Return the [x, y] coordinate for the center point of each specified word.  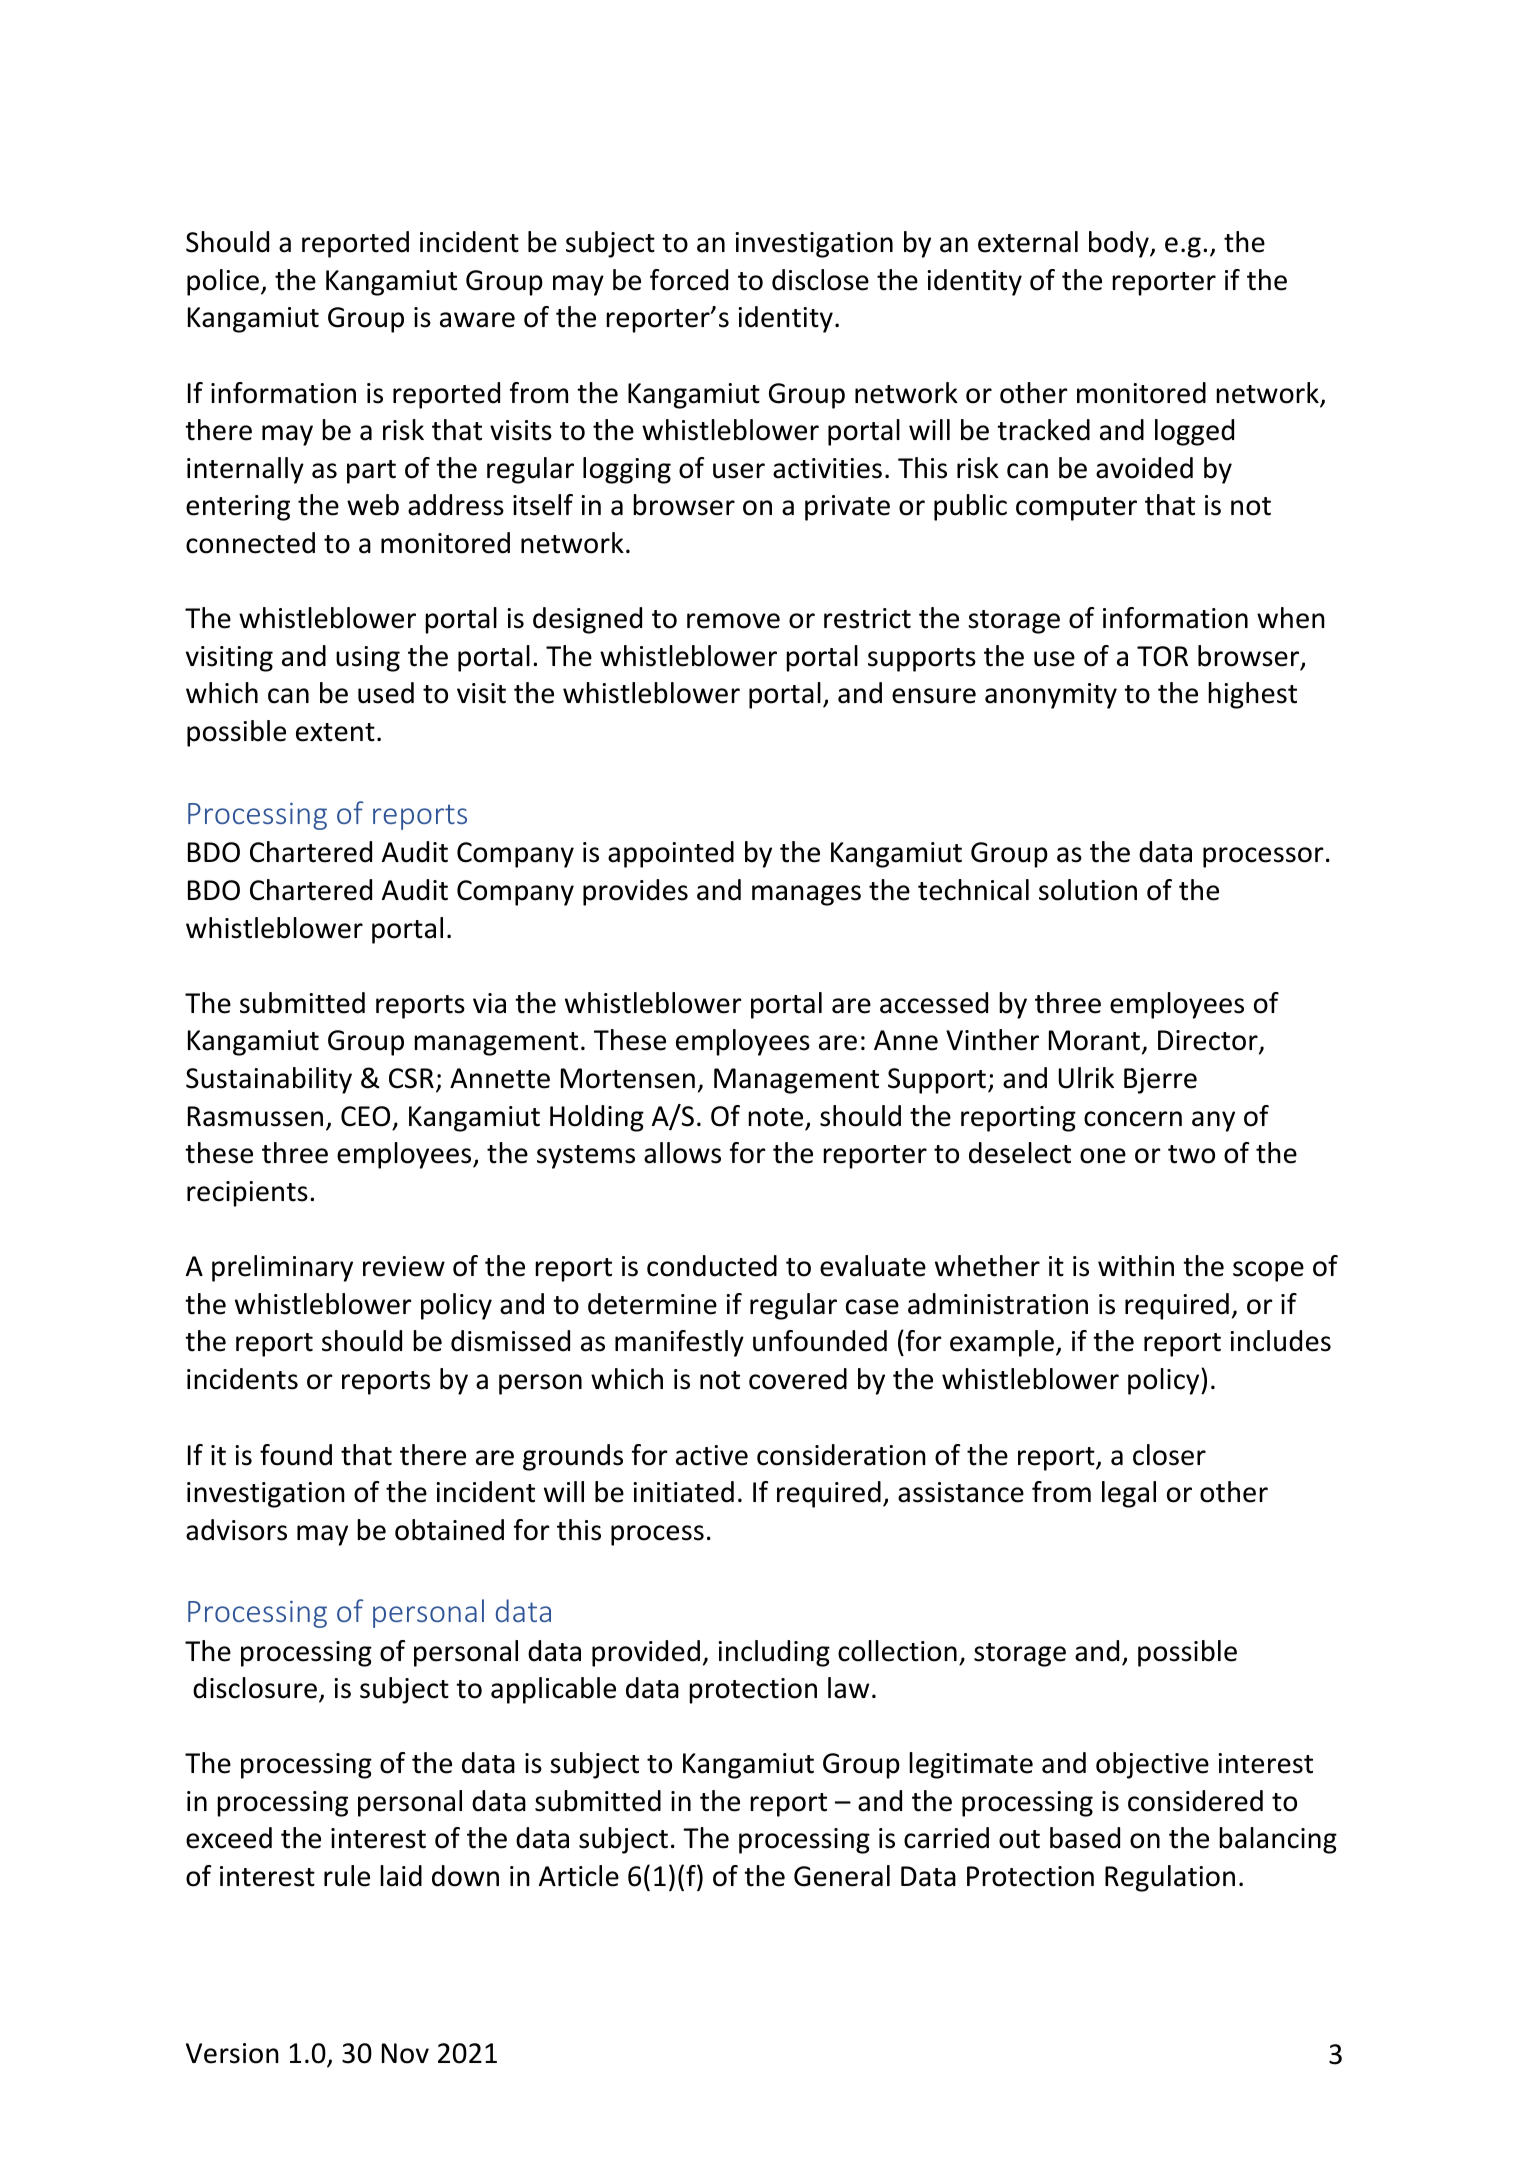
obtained [449, 1530]
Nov [405, 2053]
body [1120, 244]
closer [1169, 1455]
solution [1088, 890]
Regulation [1170, 1878]
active [712, 1455]
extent [335, 732]
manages [806, 895]
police [223, 282]
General [842, 1876]
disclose [820, 280]
